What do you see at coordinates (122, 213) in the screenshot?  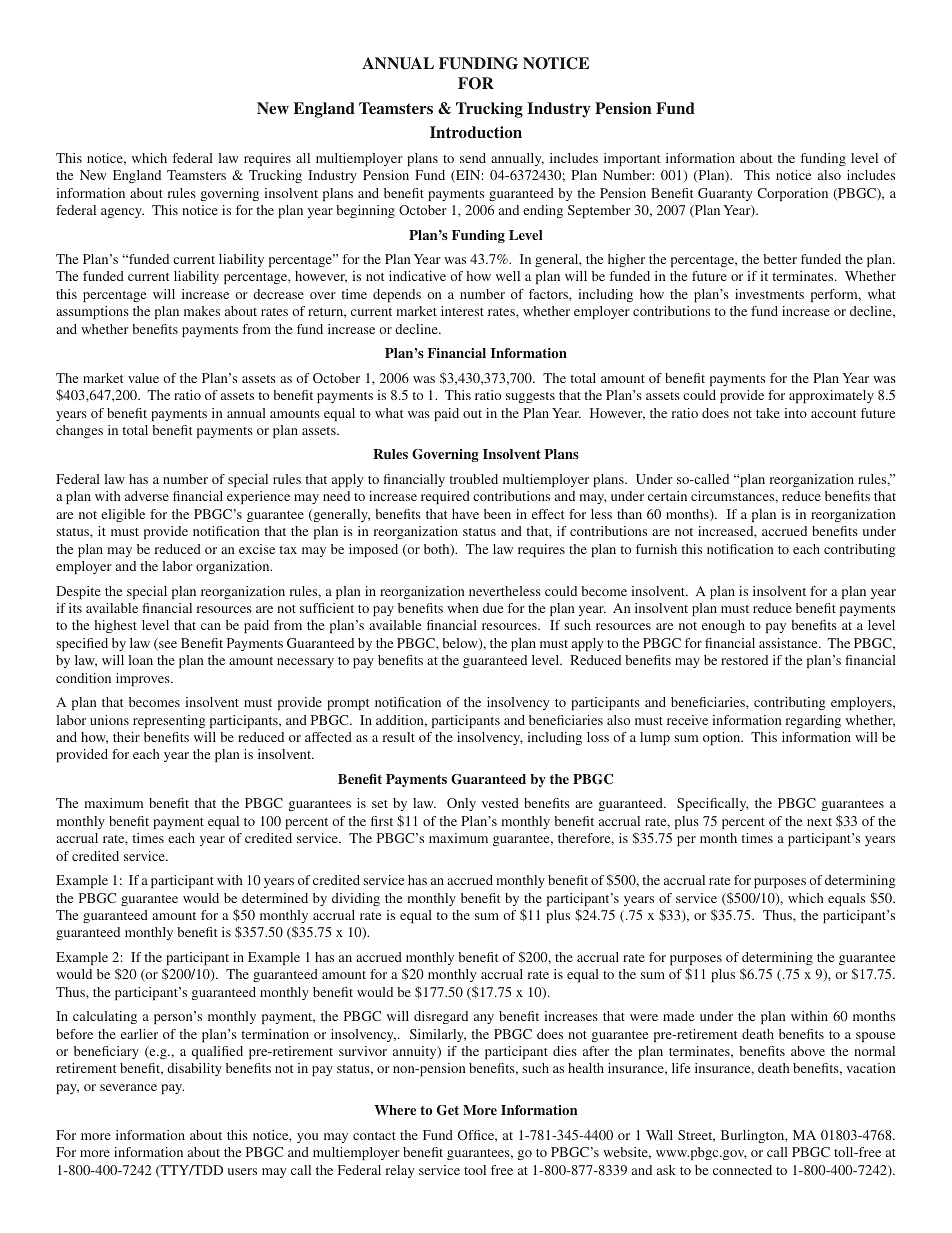 I see `agency` at bounding box center [122, 213].
